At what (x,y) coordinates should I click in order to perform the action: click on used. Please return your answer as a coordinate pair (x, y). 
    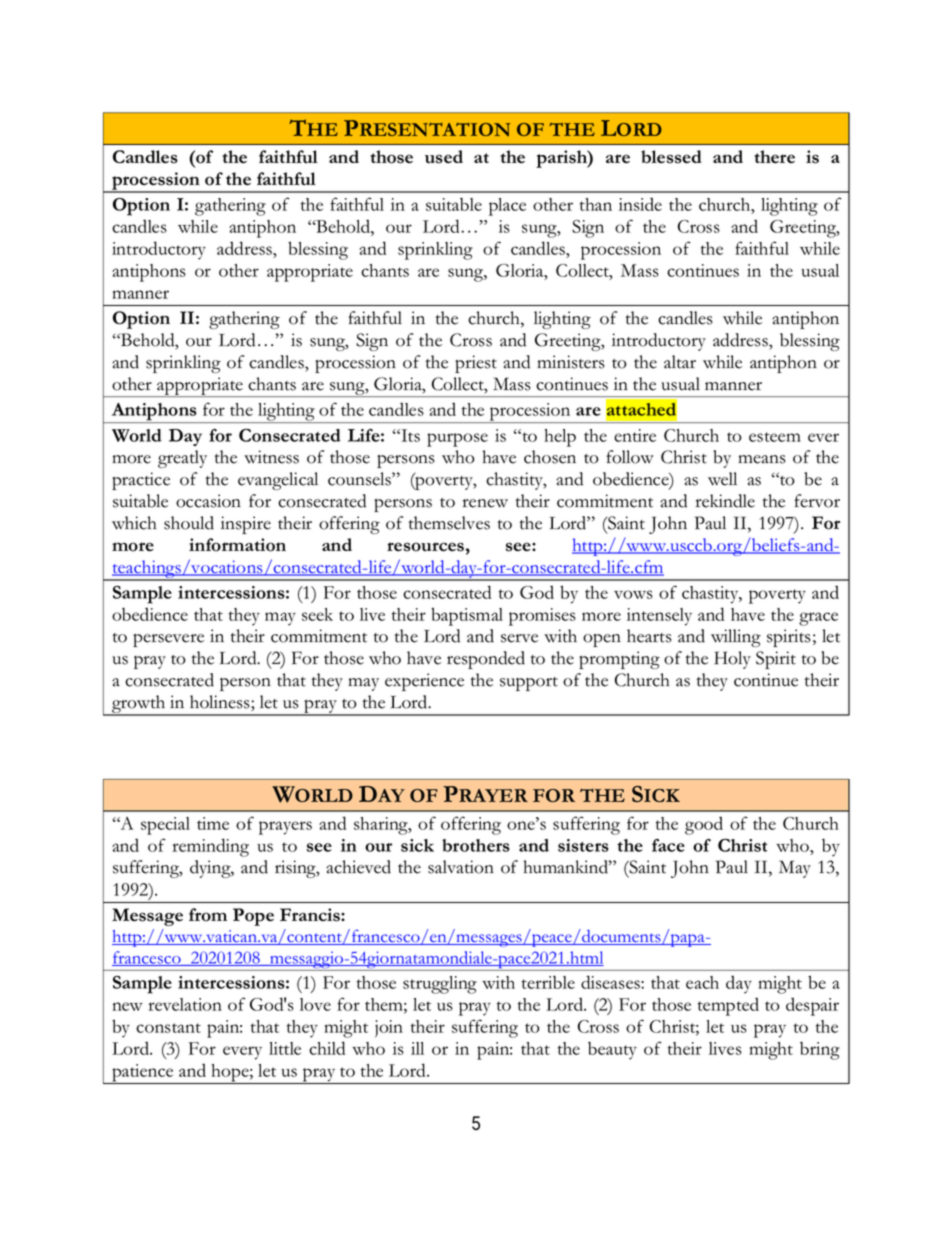
    Looking at the image, I should click on (444, 157).
